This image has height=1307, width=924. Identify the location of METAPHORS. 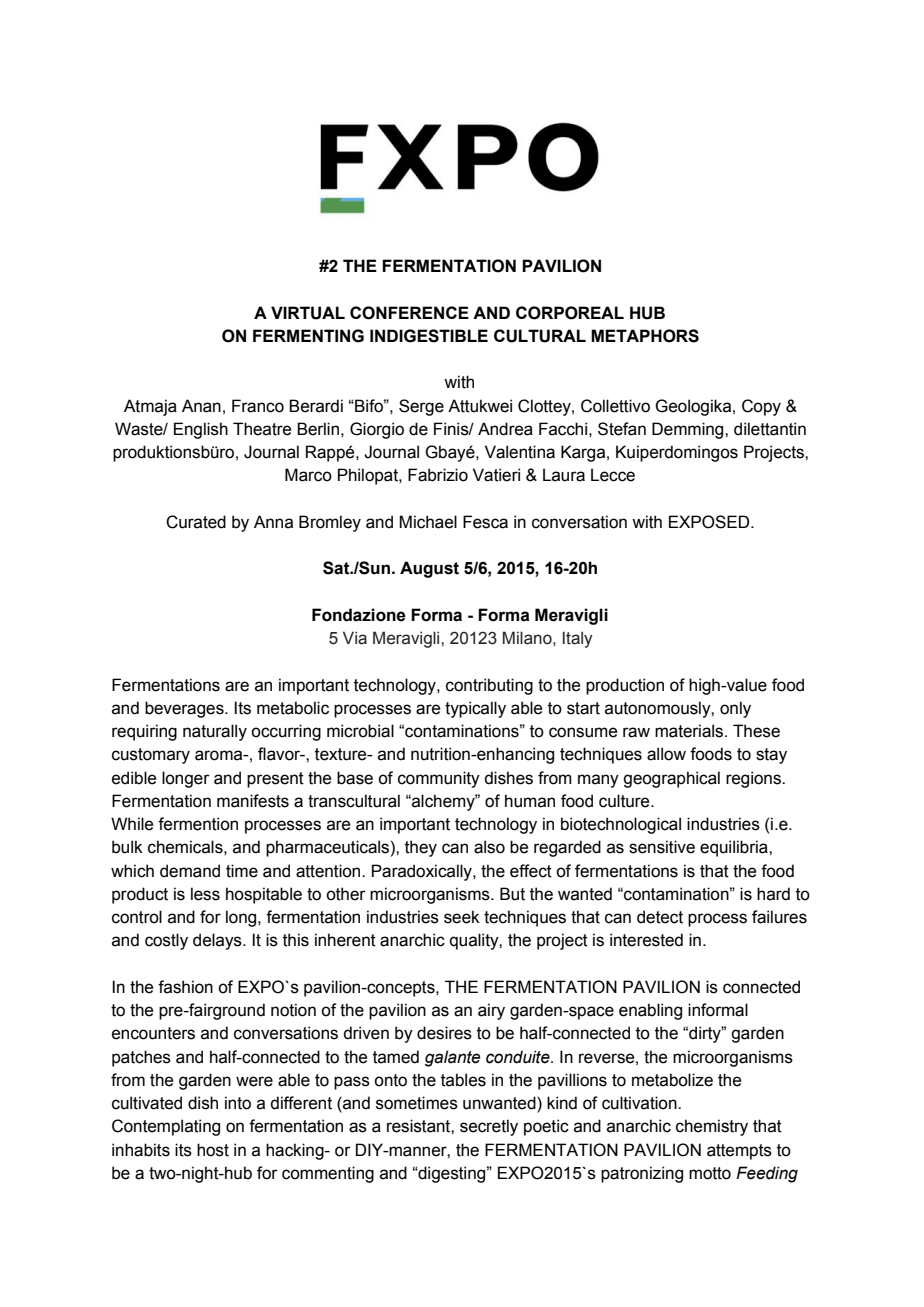
(645, 336).
